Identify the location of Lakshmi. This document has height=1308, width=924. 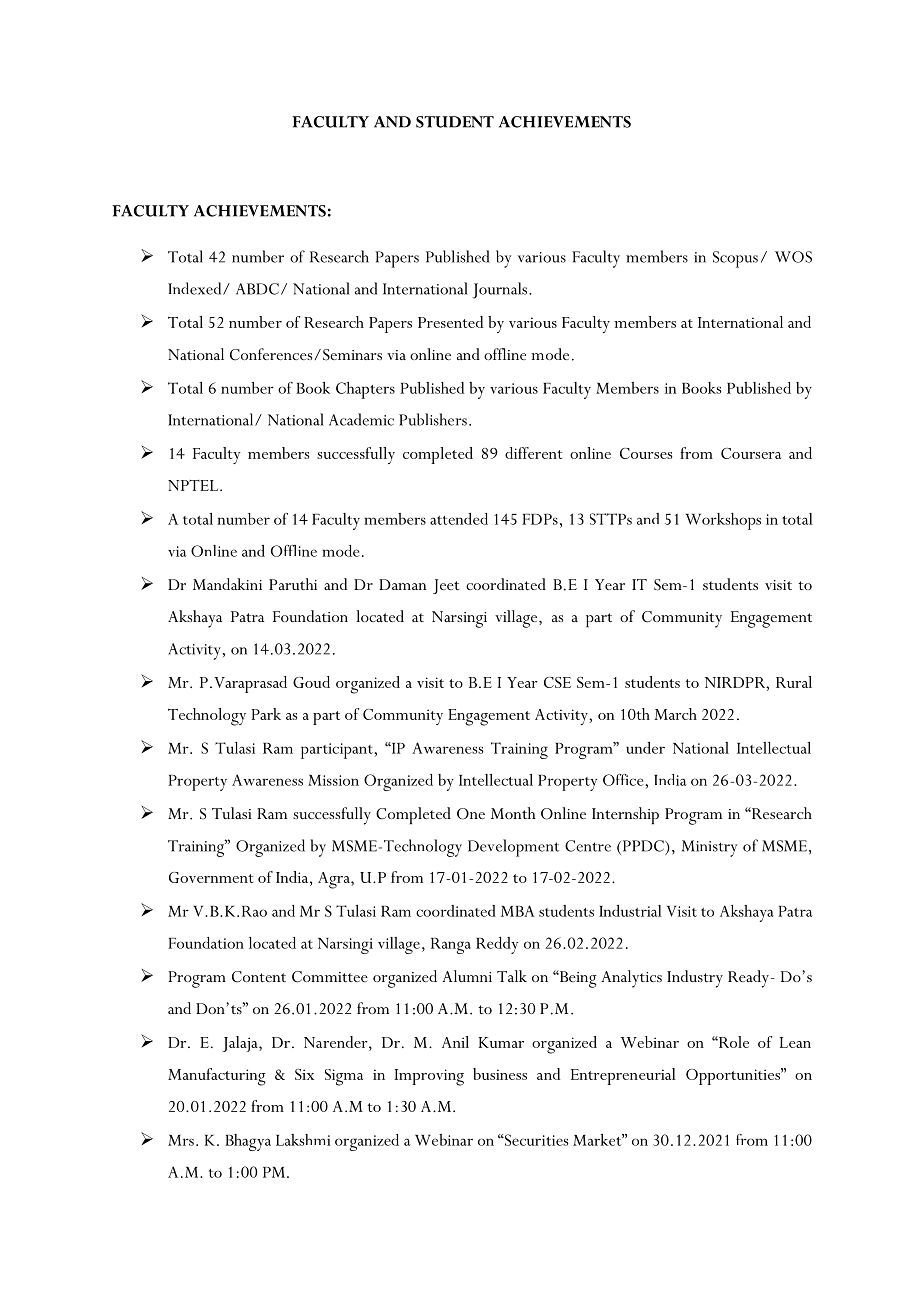
(303, 1140).
